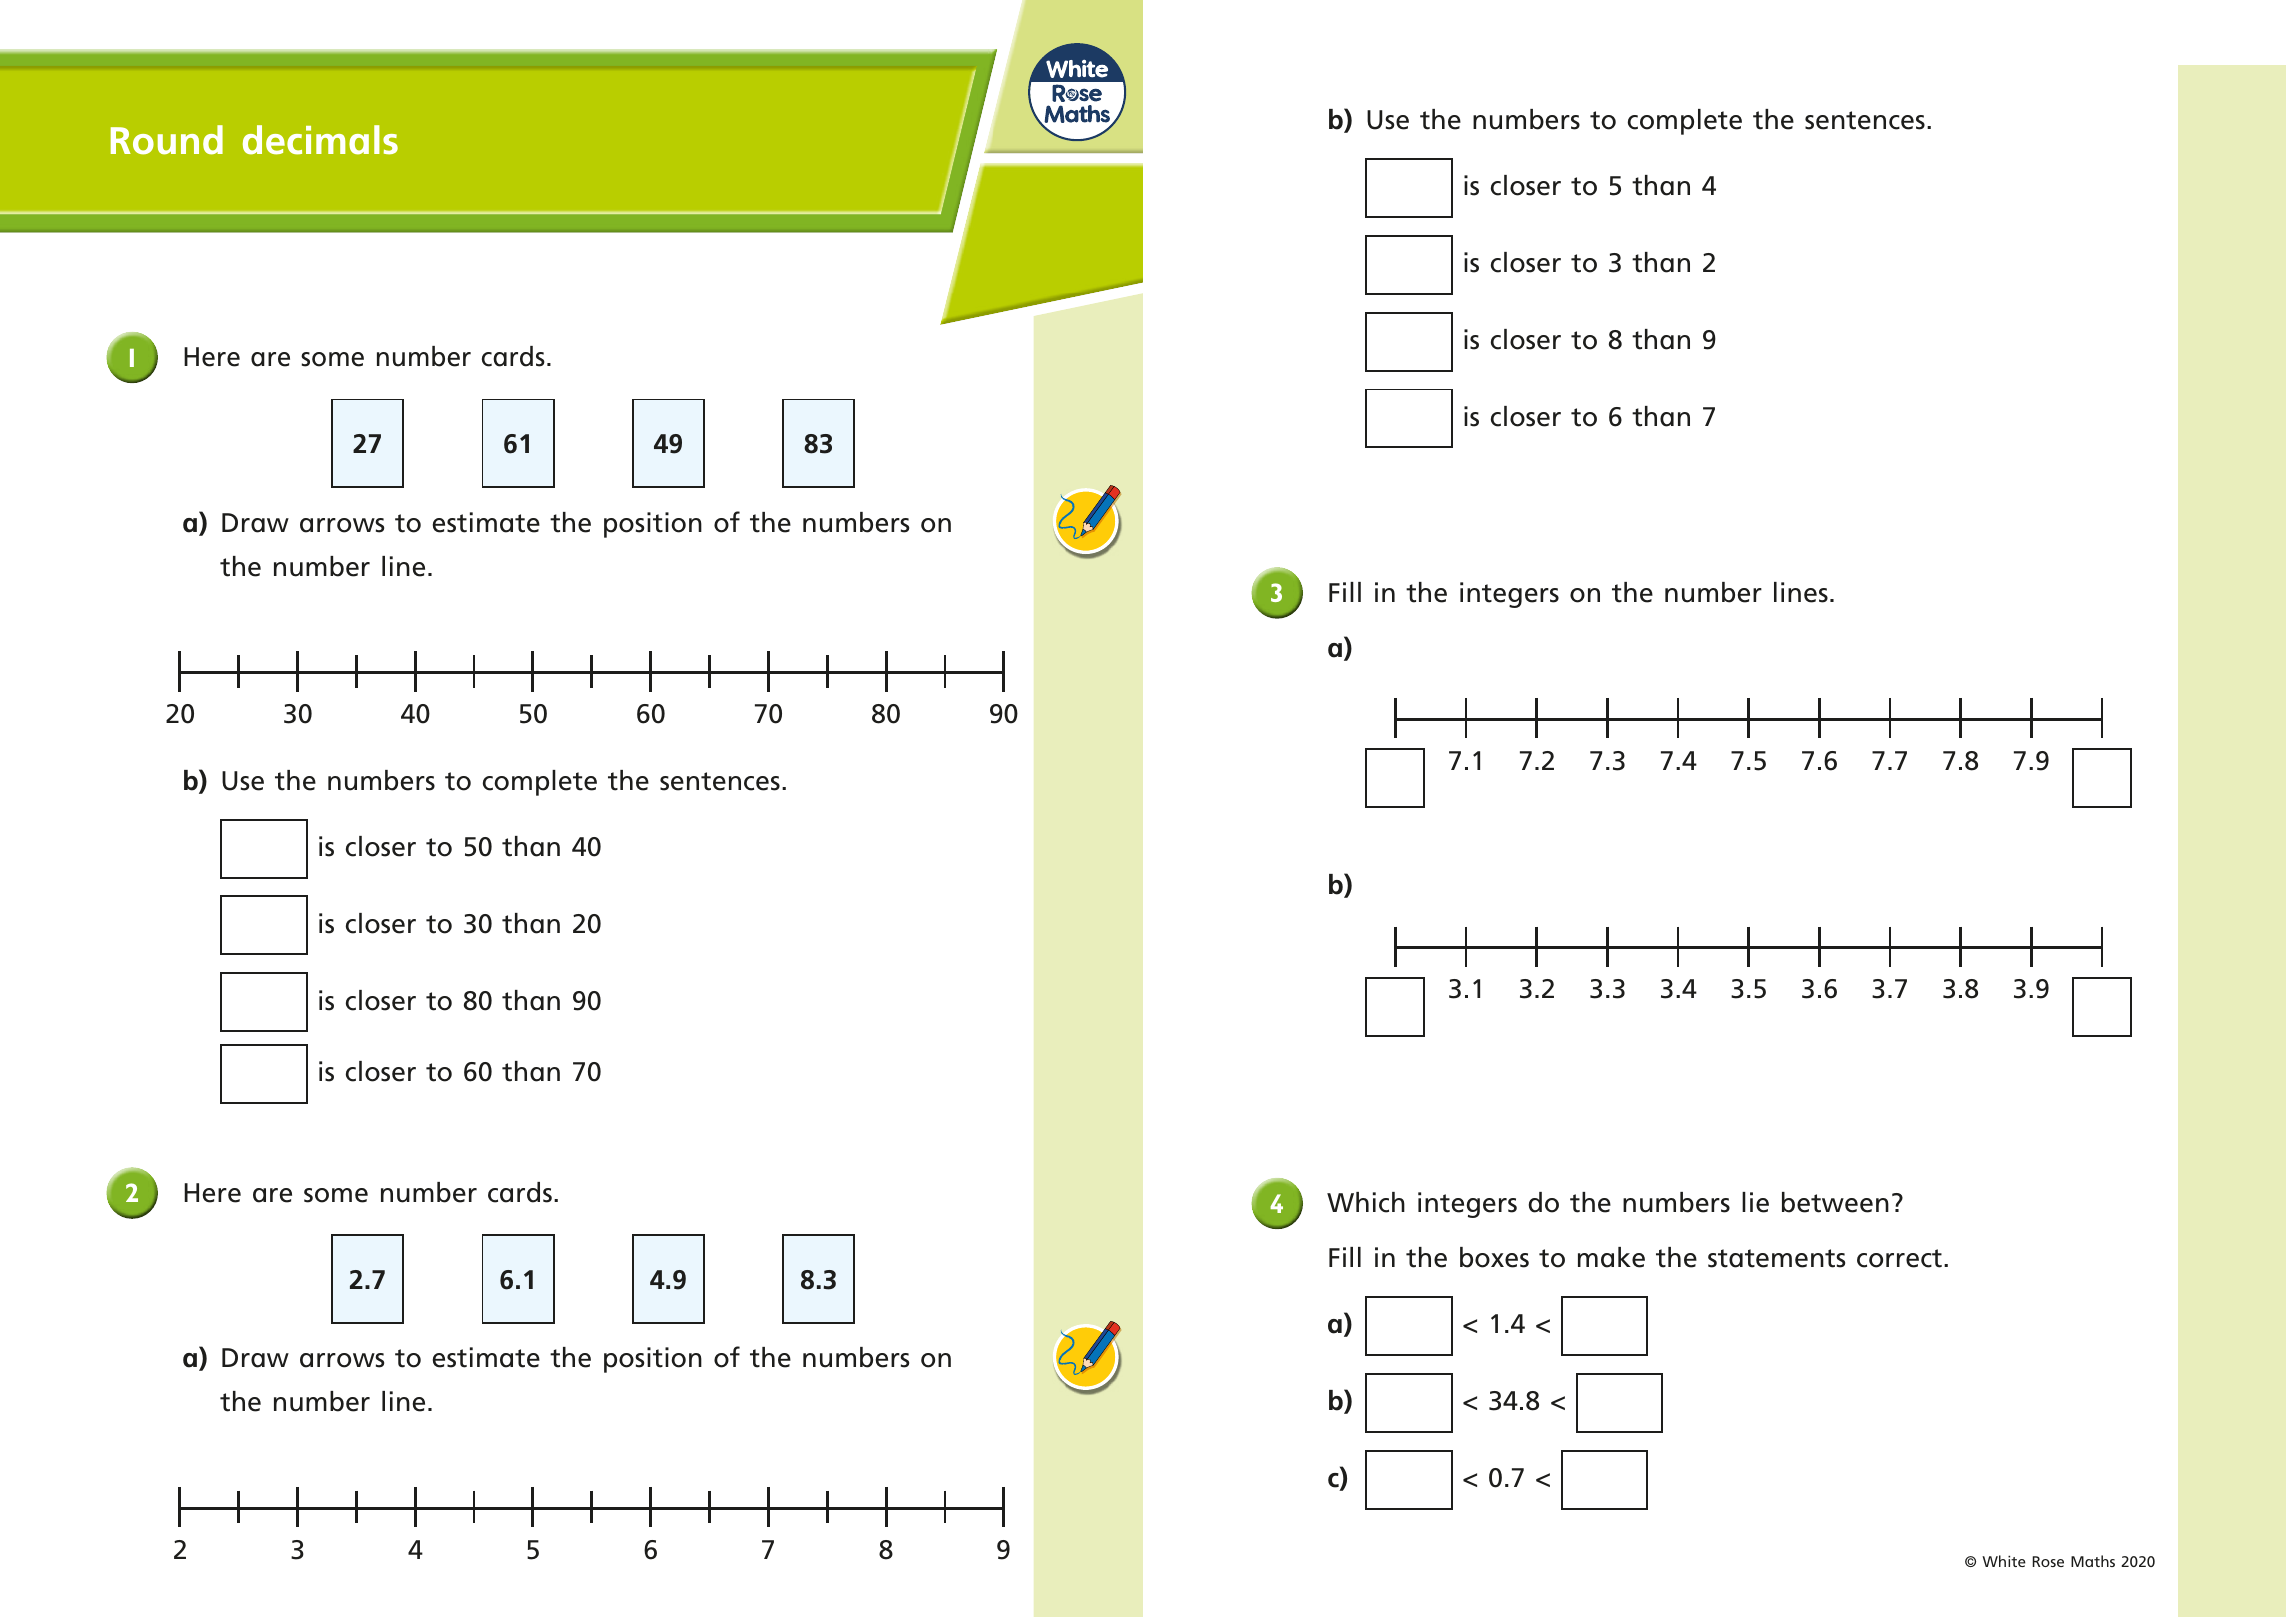  Describe the element at coordinates (2004, 1561) in the image. I see `White` at that location.
